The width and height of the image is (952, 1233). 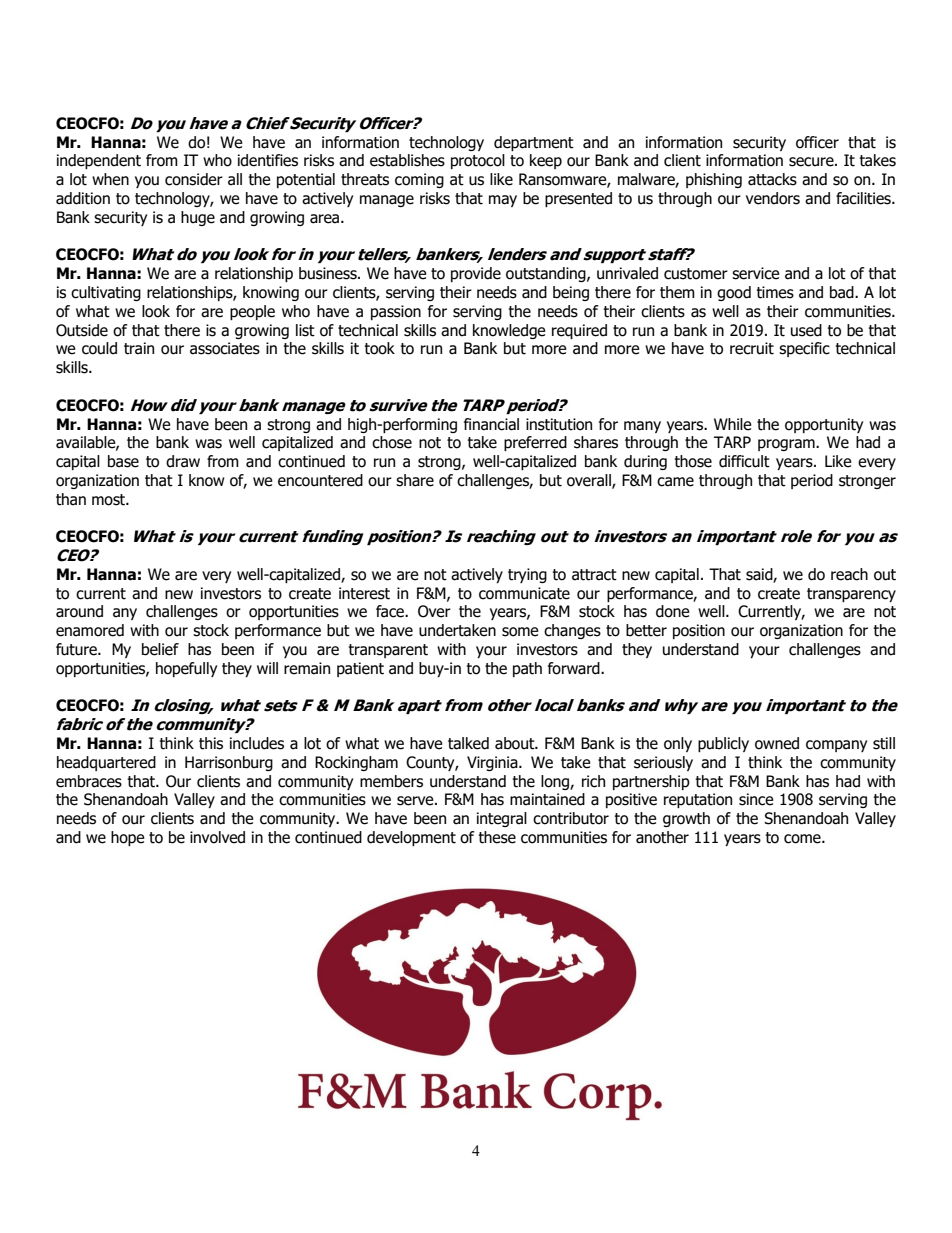 What do you see at coordinates (804, 349) in the image?
I see `specific` at bounding box center [804, 349].
